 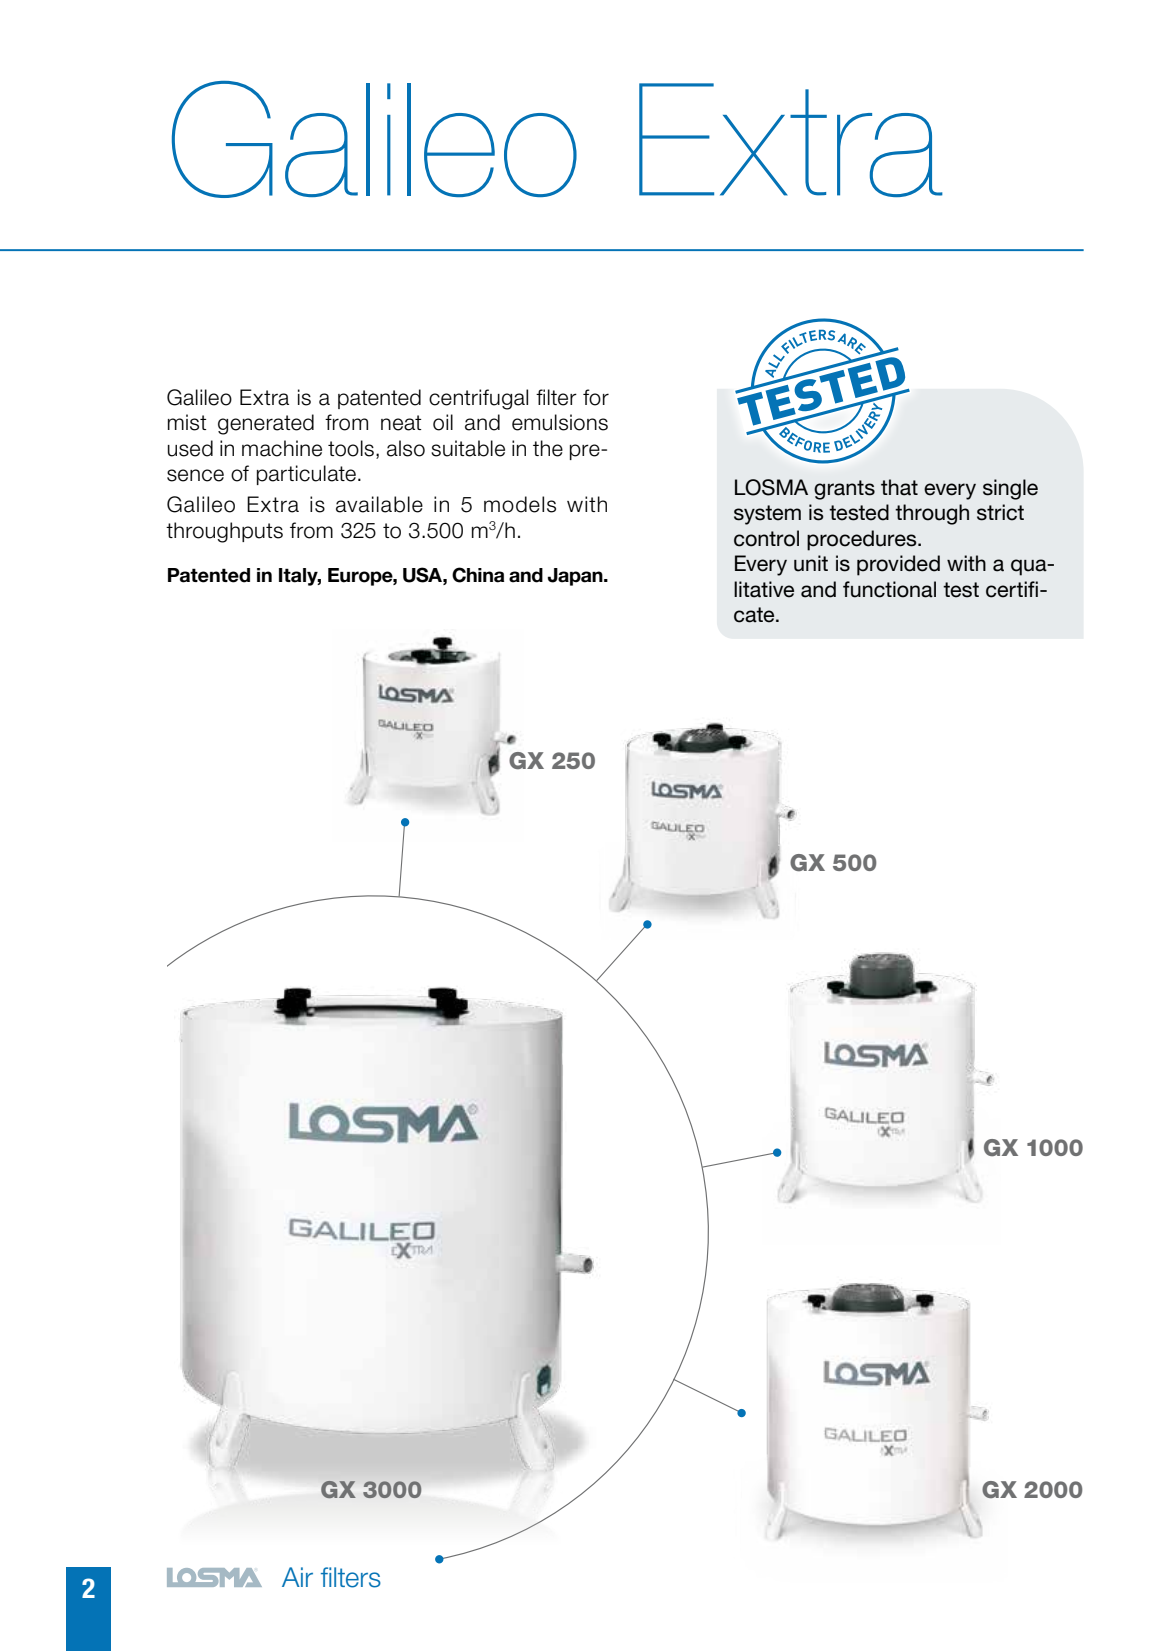 What do you see at coordinates (282, 448) in the screenshot?
I see `machine` at bounding box center [282, 448].
